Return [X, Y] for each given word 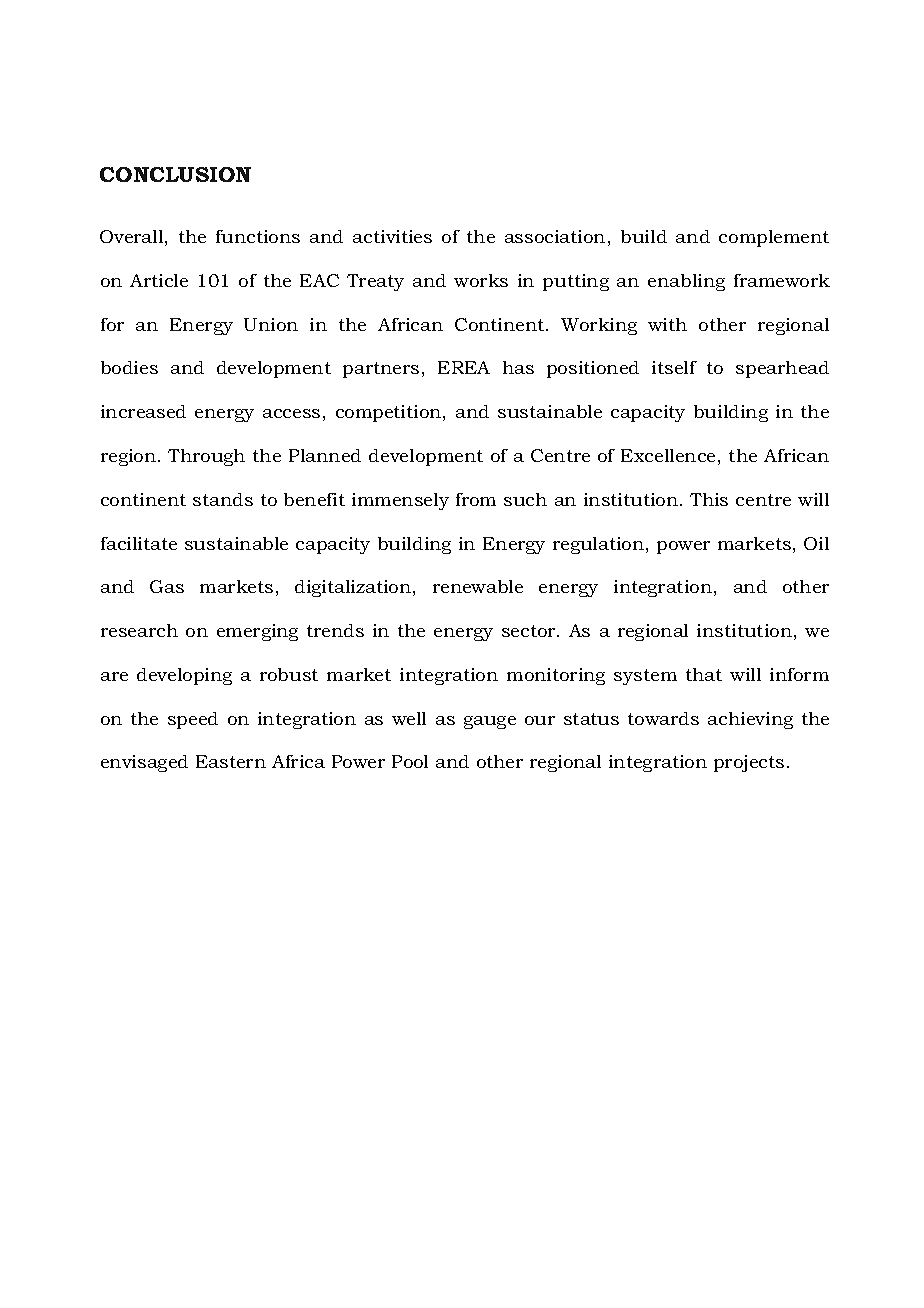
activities [392, 236]
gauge [490, 722]
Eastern [231, 761]
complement [774, 238]
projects [749, 763]
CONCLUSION [175, 174]
